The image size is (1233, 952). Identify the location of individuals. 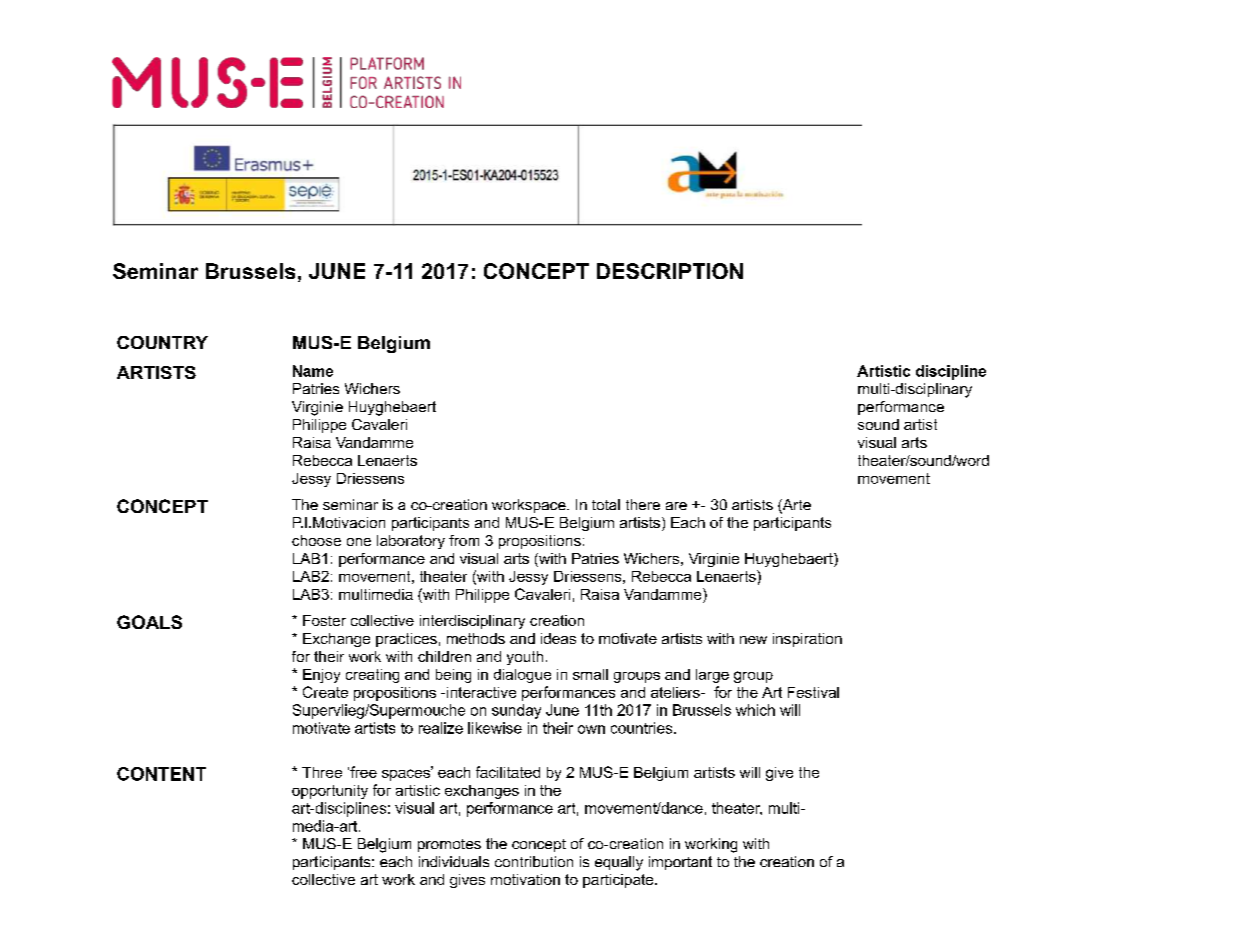
(454, 861).
